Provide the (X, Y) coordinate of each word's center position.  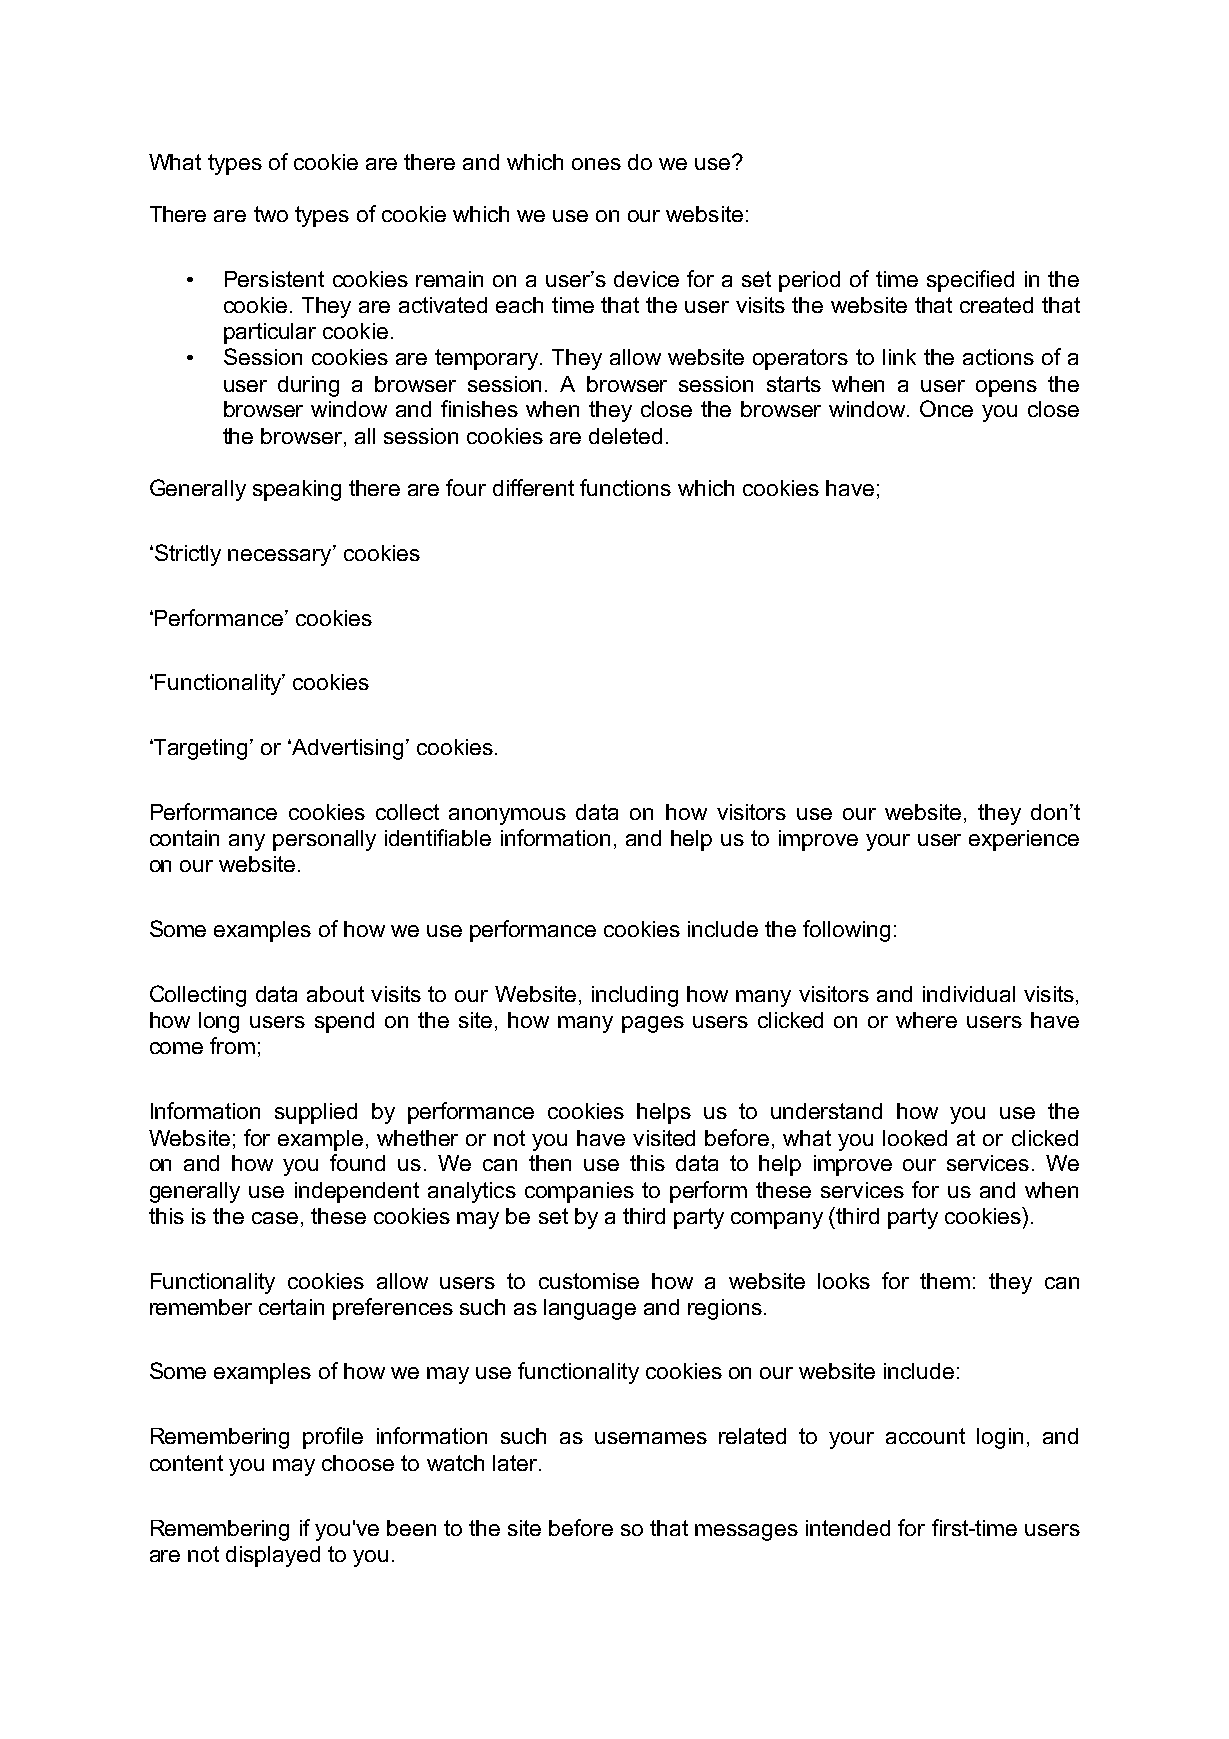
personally (324, 840)
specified (970, 281)
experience (1024, 840)
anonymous (507, 816)
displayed (273, 1556)
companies (579, 1192)
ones (596, 164)
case (275, 1218)
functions (625, 487)
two (271, 214)
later (515, 1463)
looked (915, 1138)
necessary (281, 557)
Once (946, 408)
